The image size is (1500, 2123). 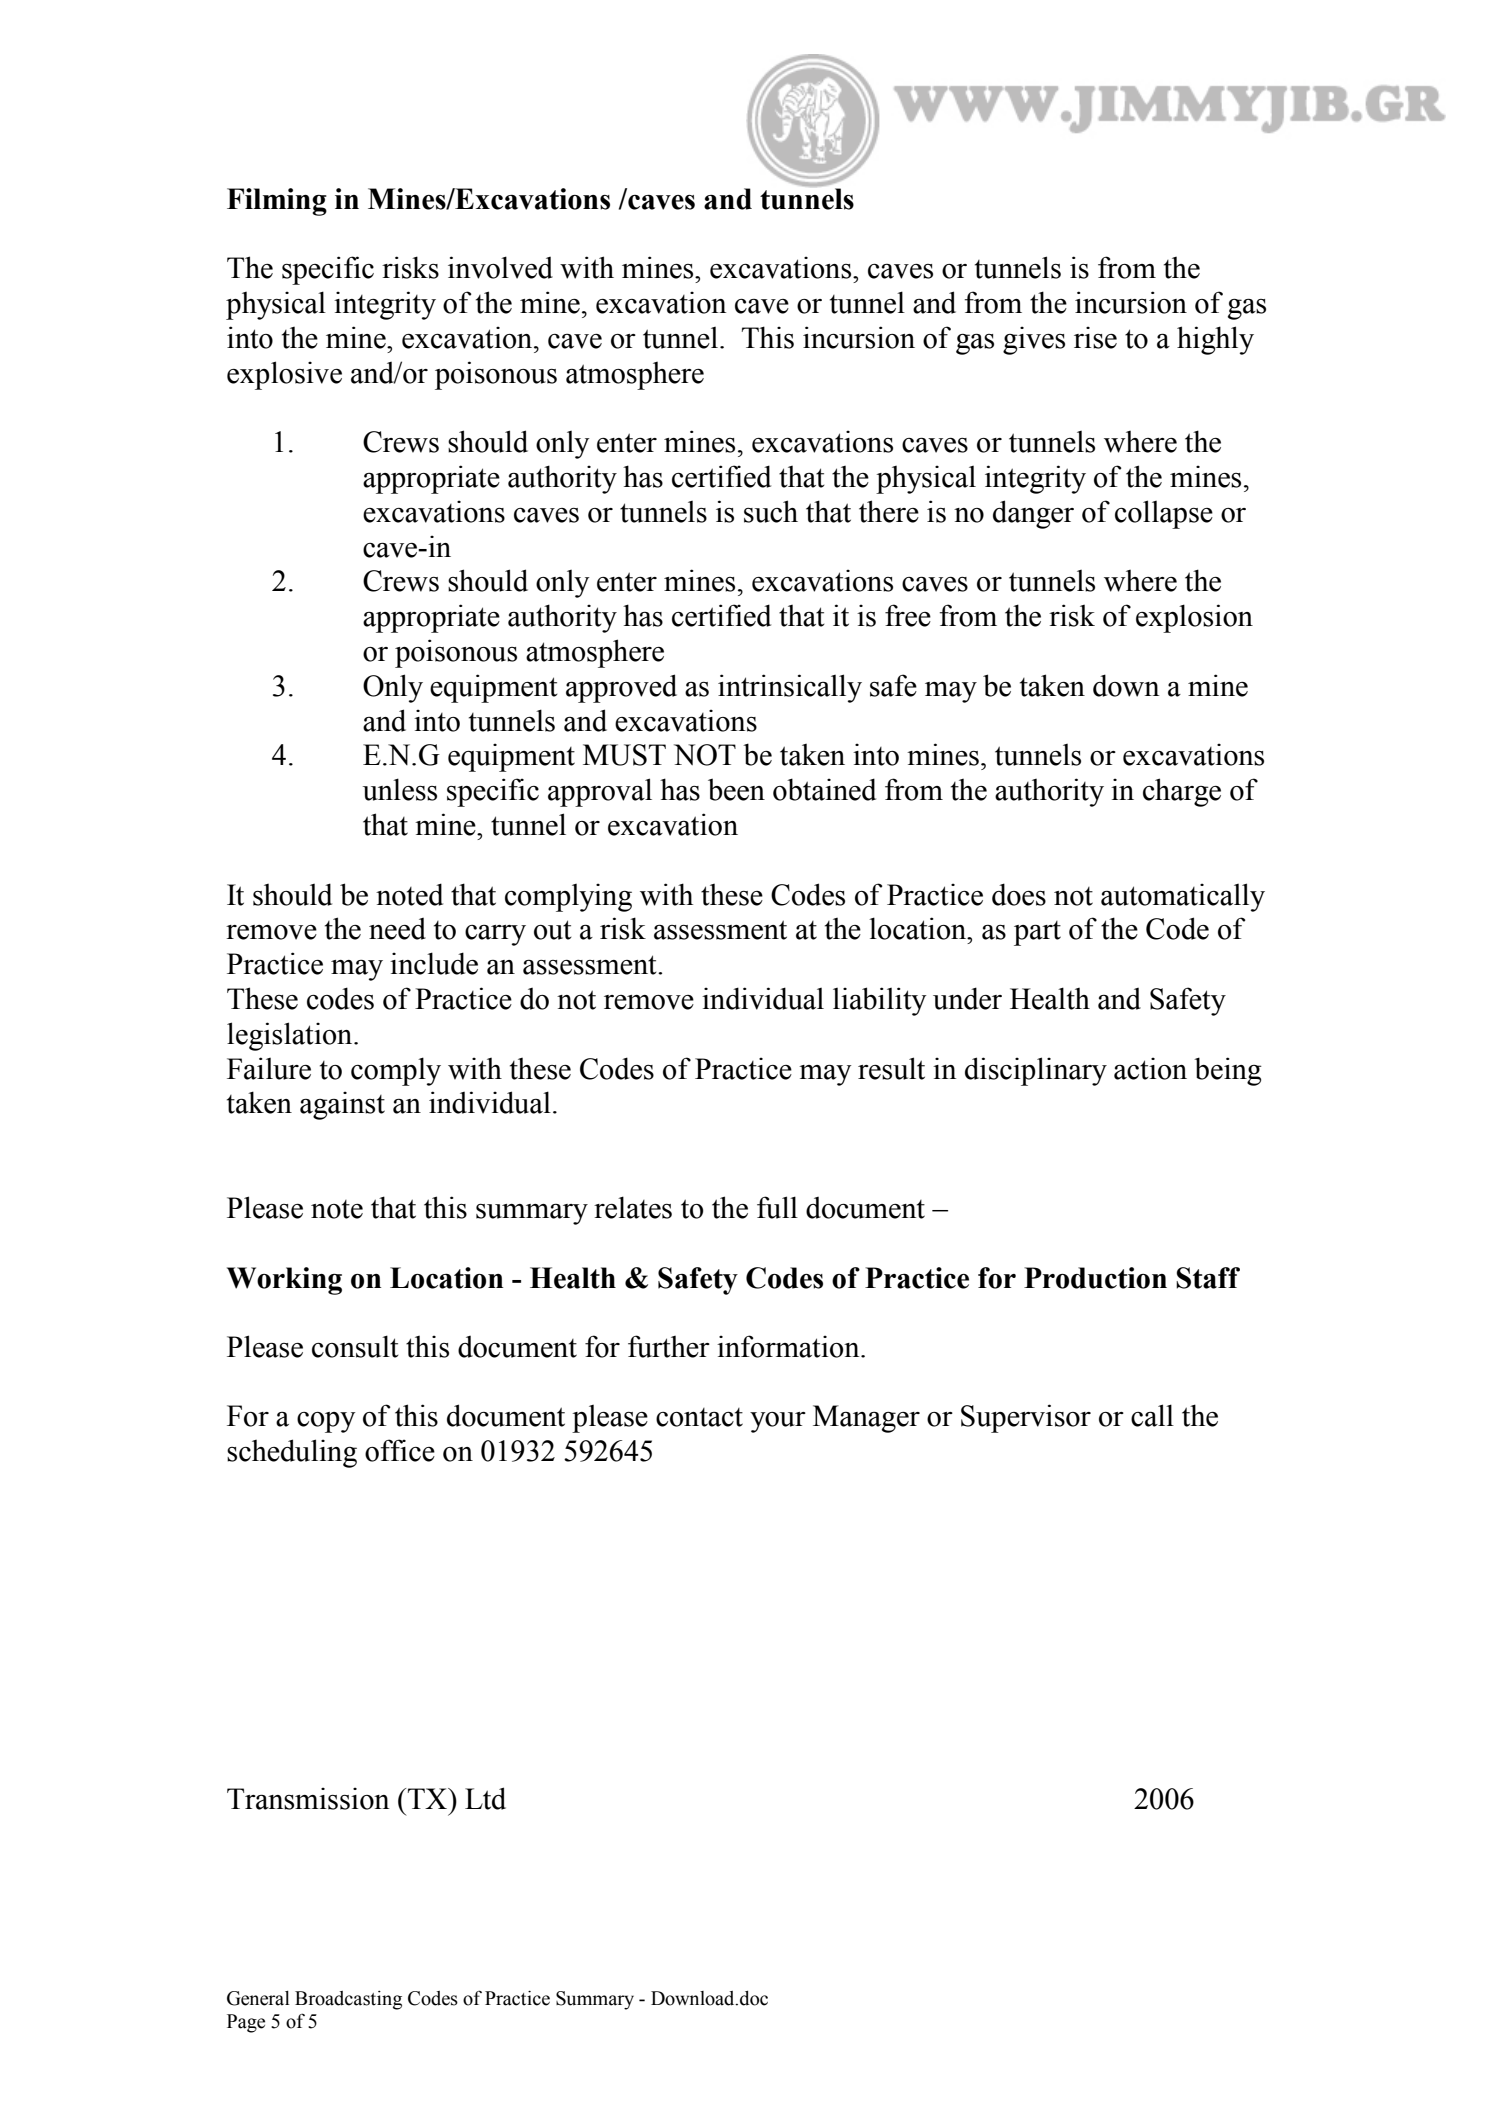 What do you see at coordinates (1026, 1418) in the screenshot?
I see `Supervisor` at bounding box center [1026, 1418].
